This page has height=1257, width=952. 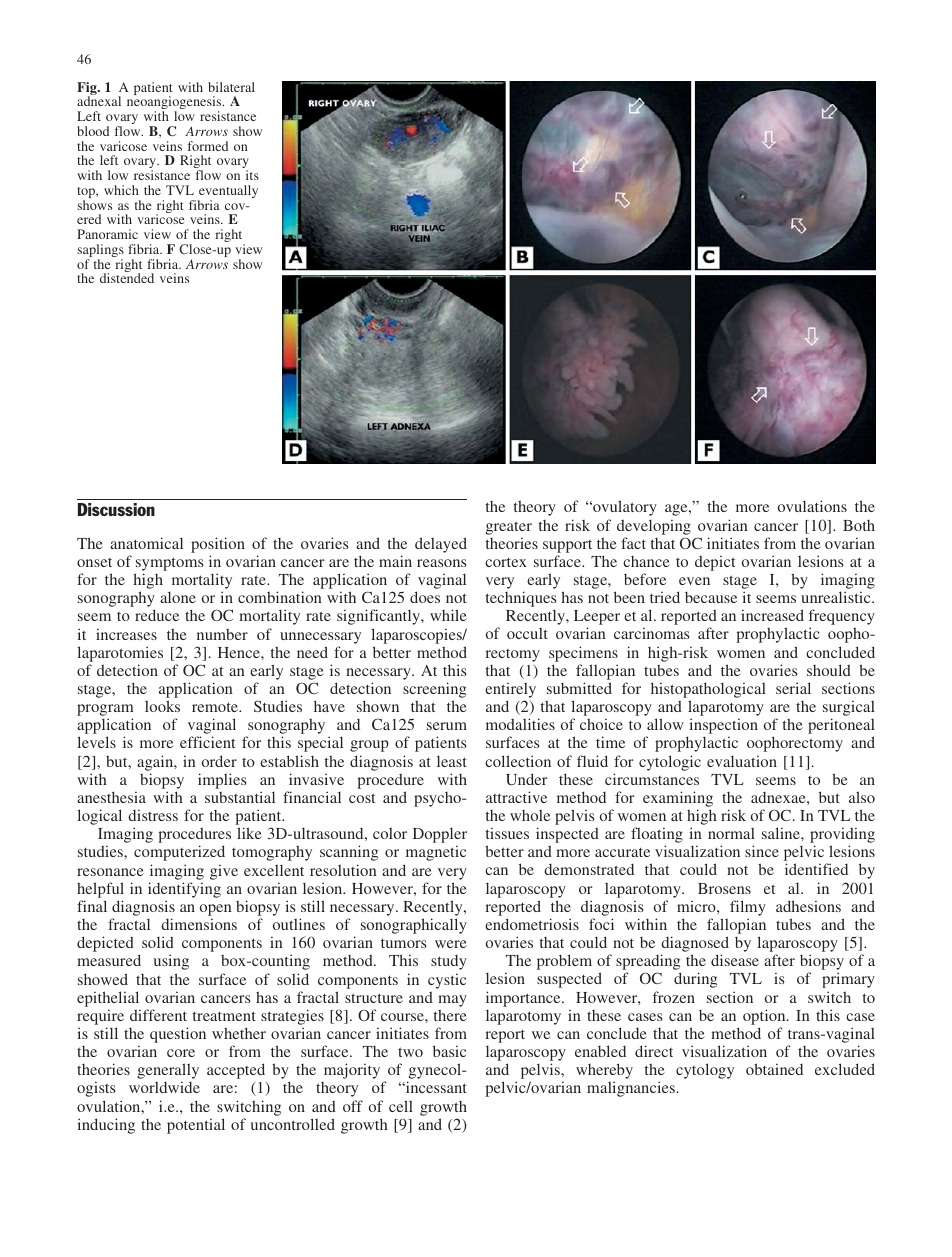 What do you see at coordinates (231, 87) in the page?
I see `bilateral` at bounding box center [231, 87].
